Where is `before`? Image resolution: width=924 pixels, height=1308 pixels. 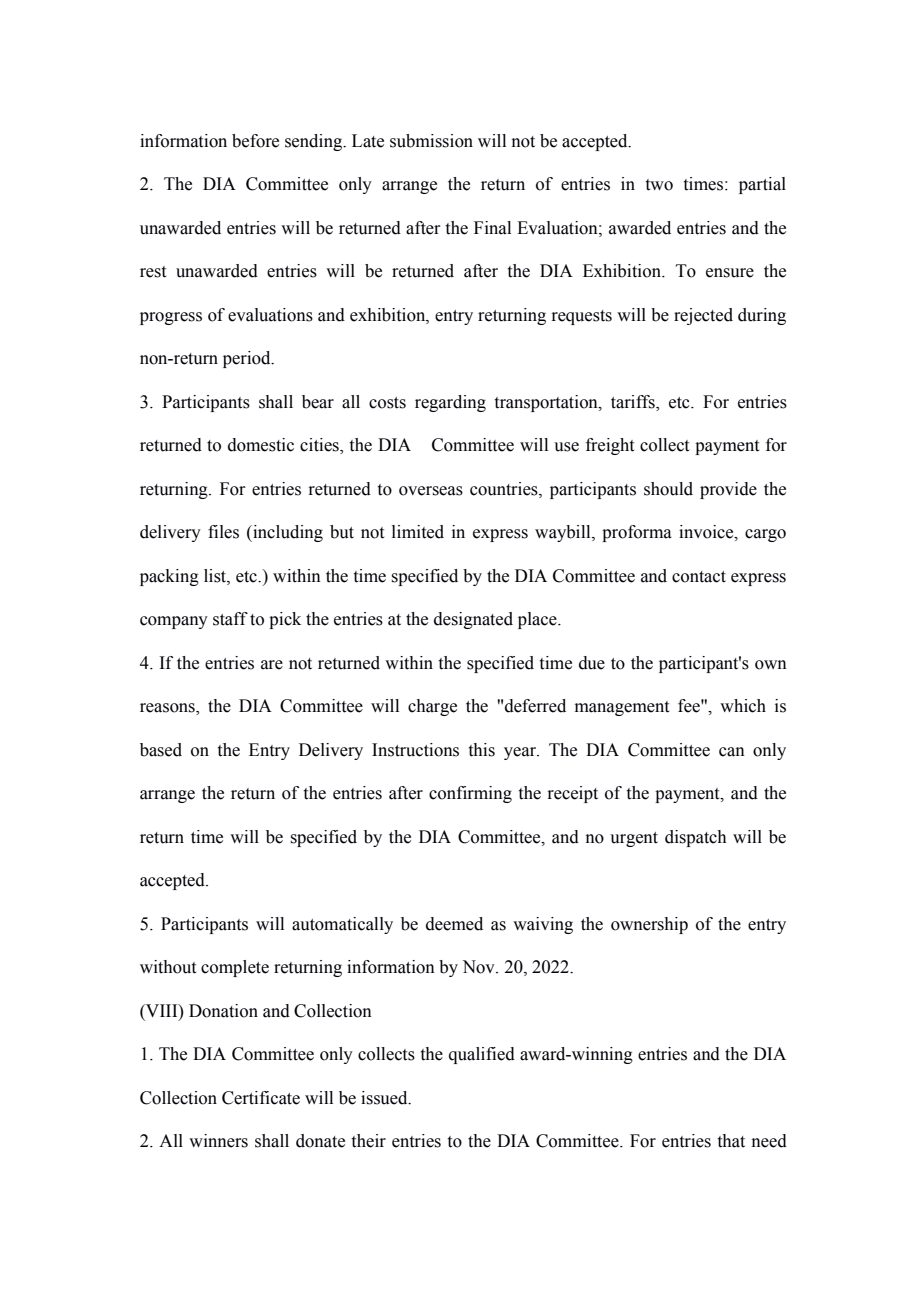 before is located at coordinates (255, 141).
